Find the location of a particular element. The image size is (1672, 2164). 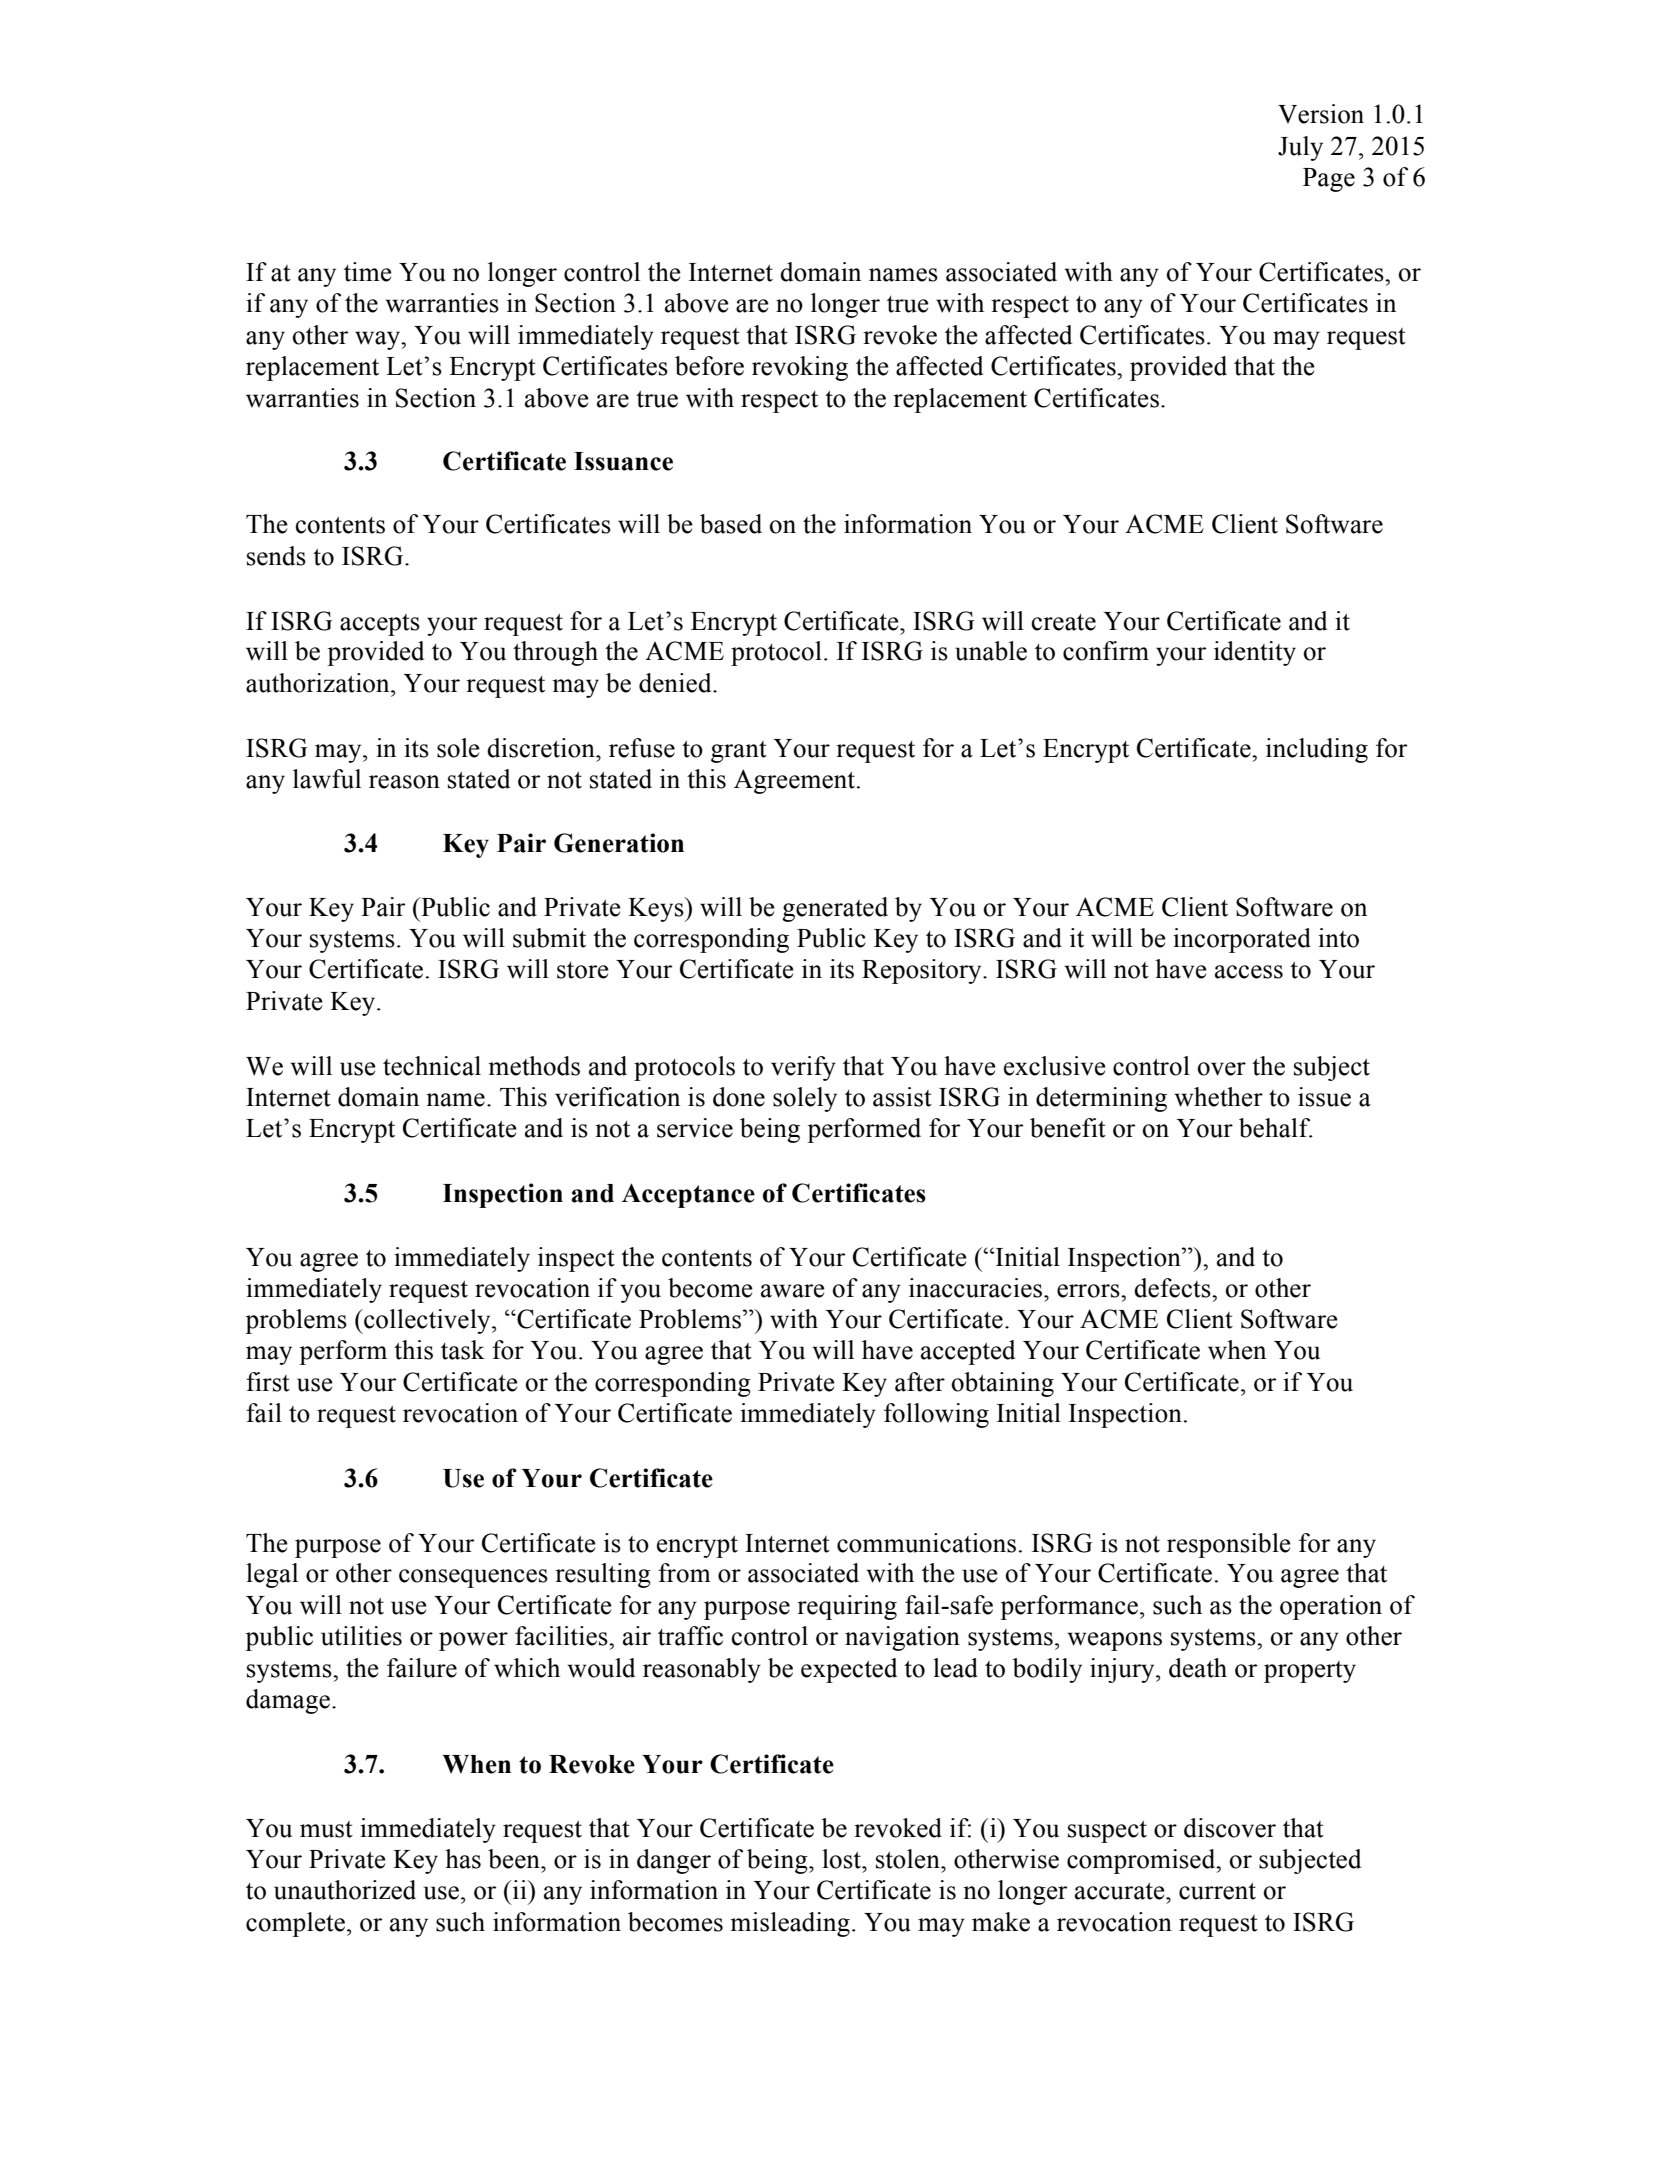

responsible is located at coordinates (1229, 1545).
